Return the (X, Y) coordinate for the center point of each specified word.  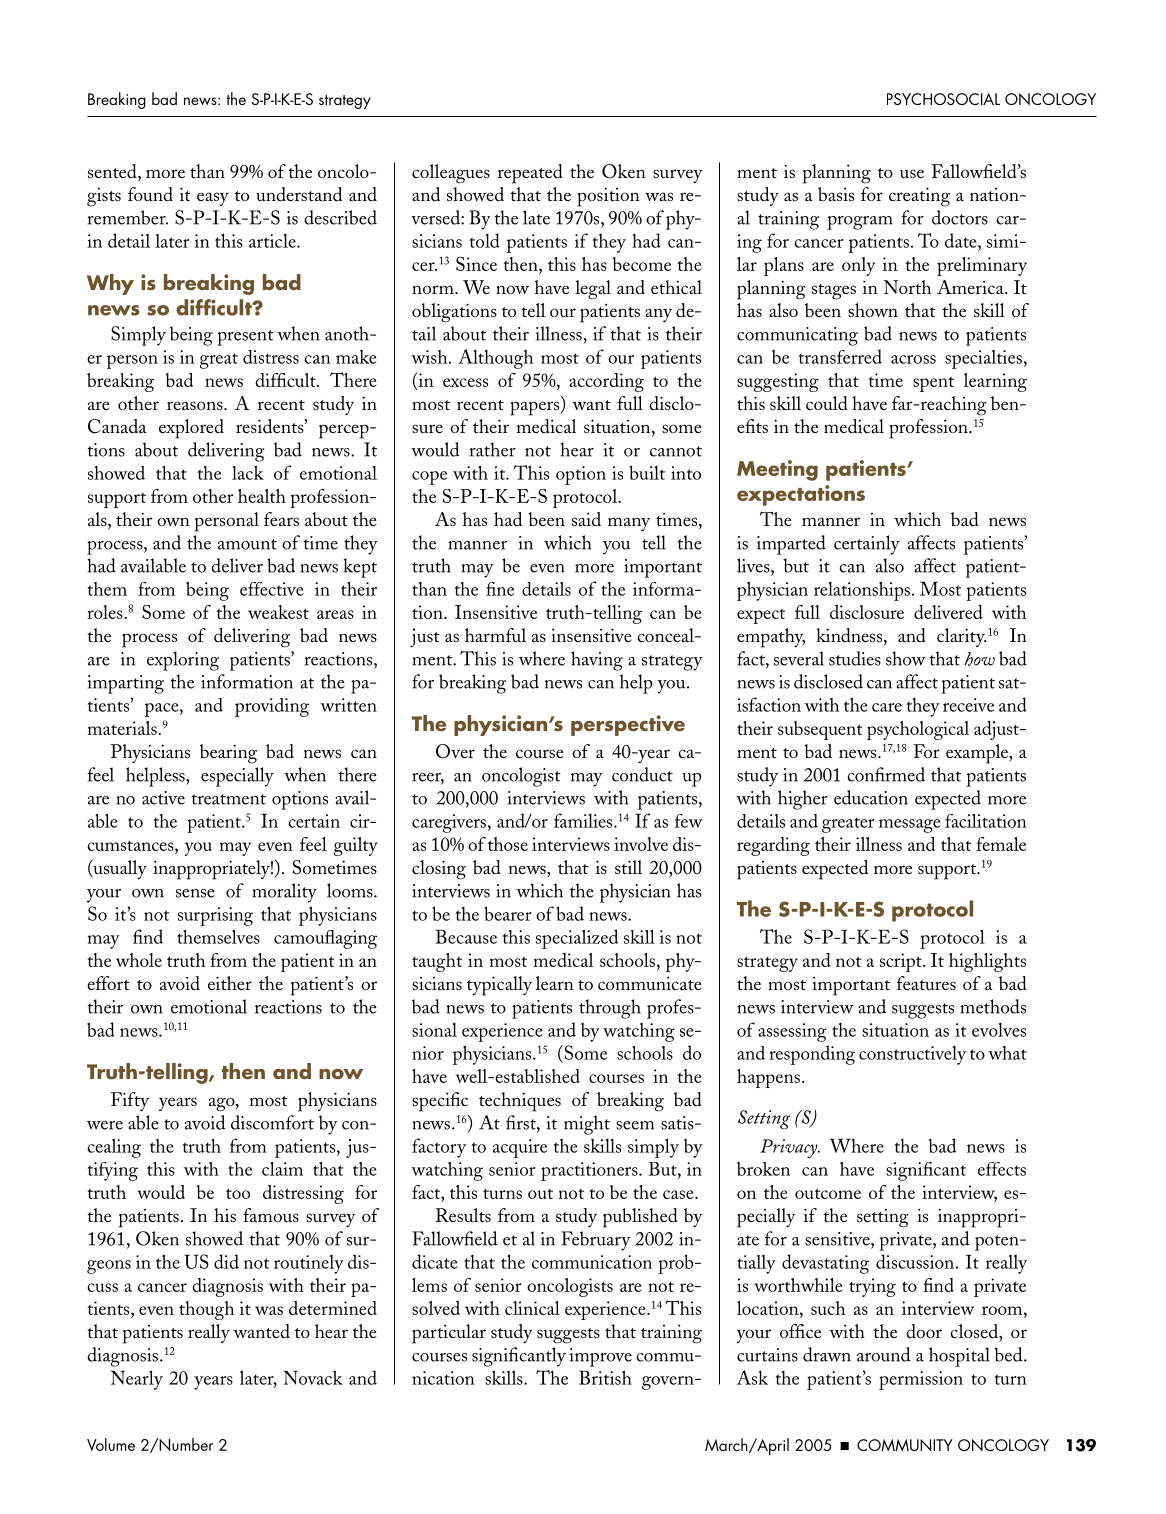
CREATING (919, 197)
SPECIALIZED (577, 939)
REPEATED (530, 174)
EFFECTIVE (272, 589)
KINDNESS (850, 636)
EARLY (143, 1380)
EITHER (230, 983)
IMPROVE (601, 1357)
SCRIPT (902, 962)
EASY (213, 199)
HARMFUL (495, 635)
